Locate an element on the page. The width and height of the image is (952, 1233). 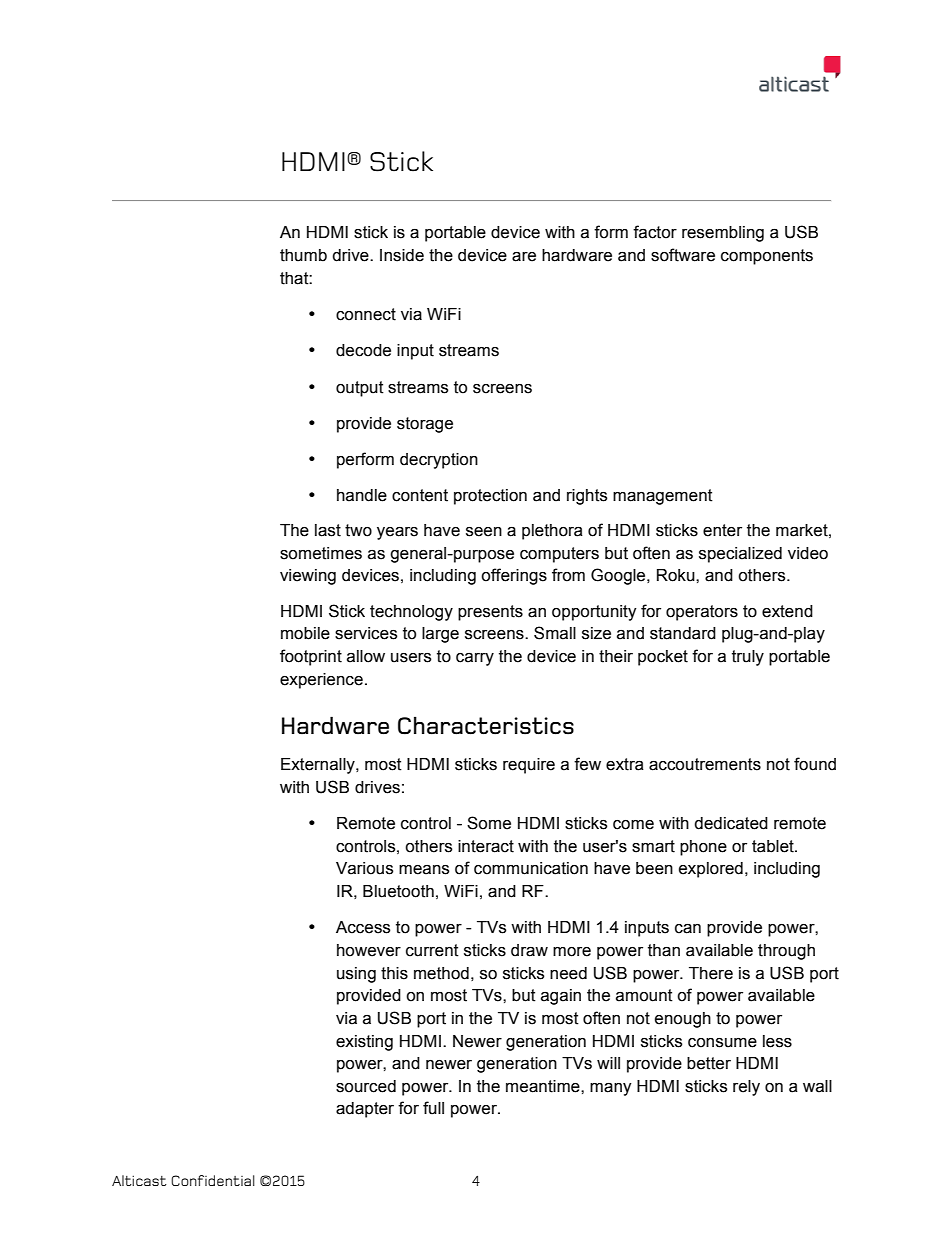
meantime is located at coordinates (544, 1086).
